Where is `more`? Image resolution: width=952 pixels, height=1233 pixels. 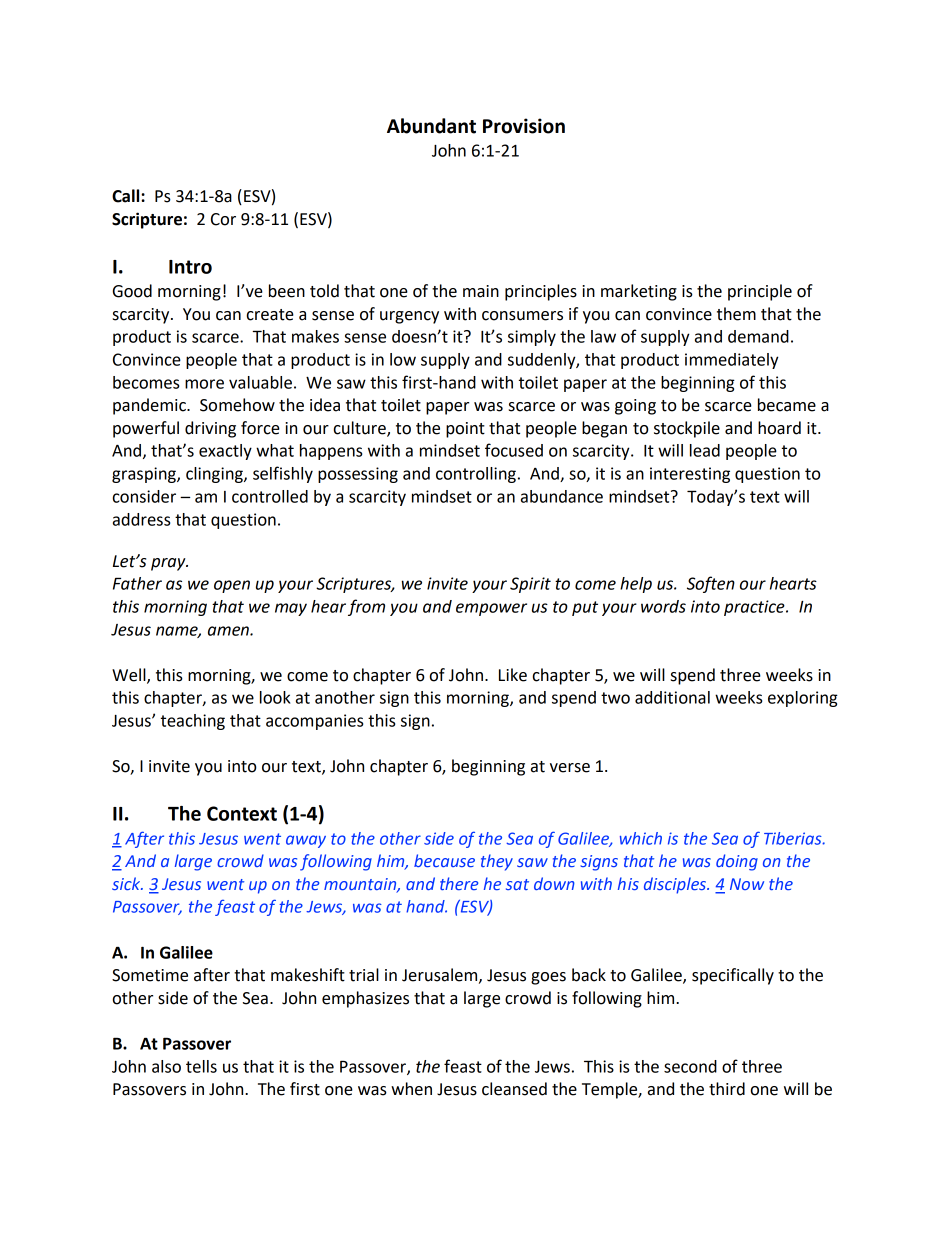
more is located at coordinates (204, 384).
